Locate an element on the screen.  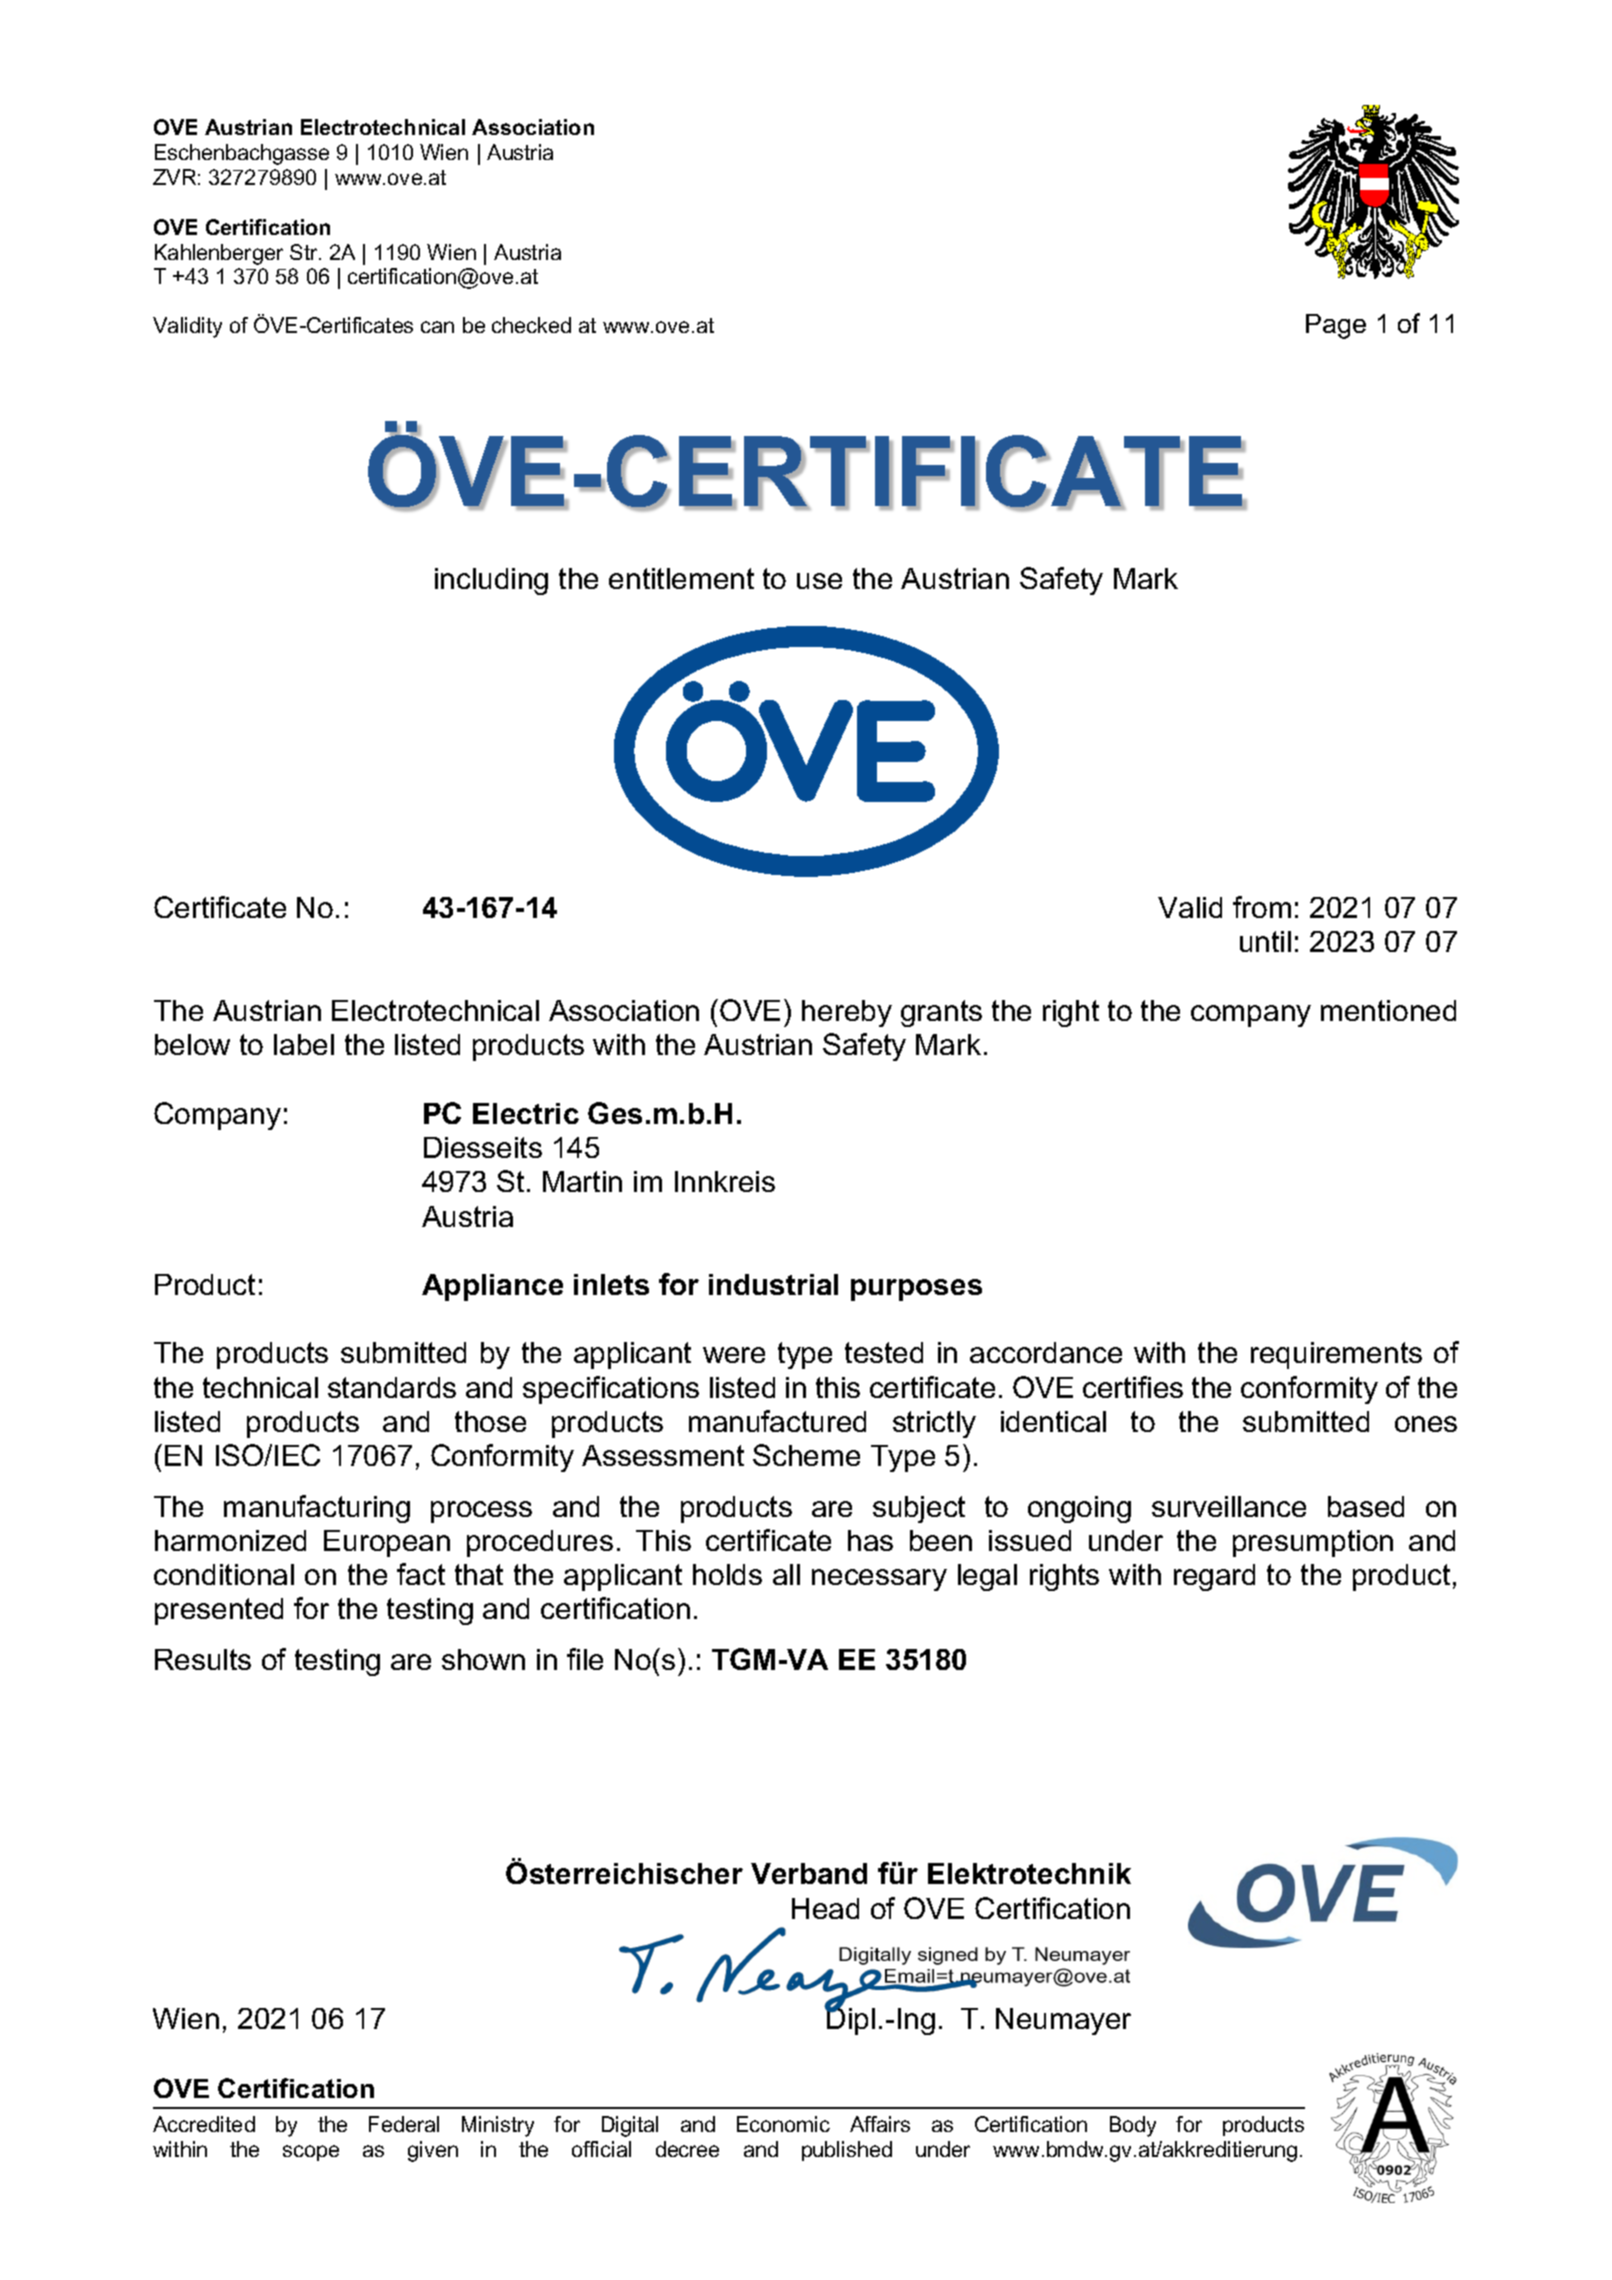
including is located at coordinates (491, 581).
